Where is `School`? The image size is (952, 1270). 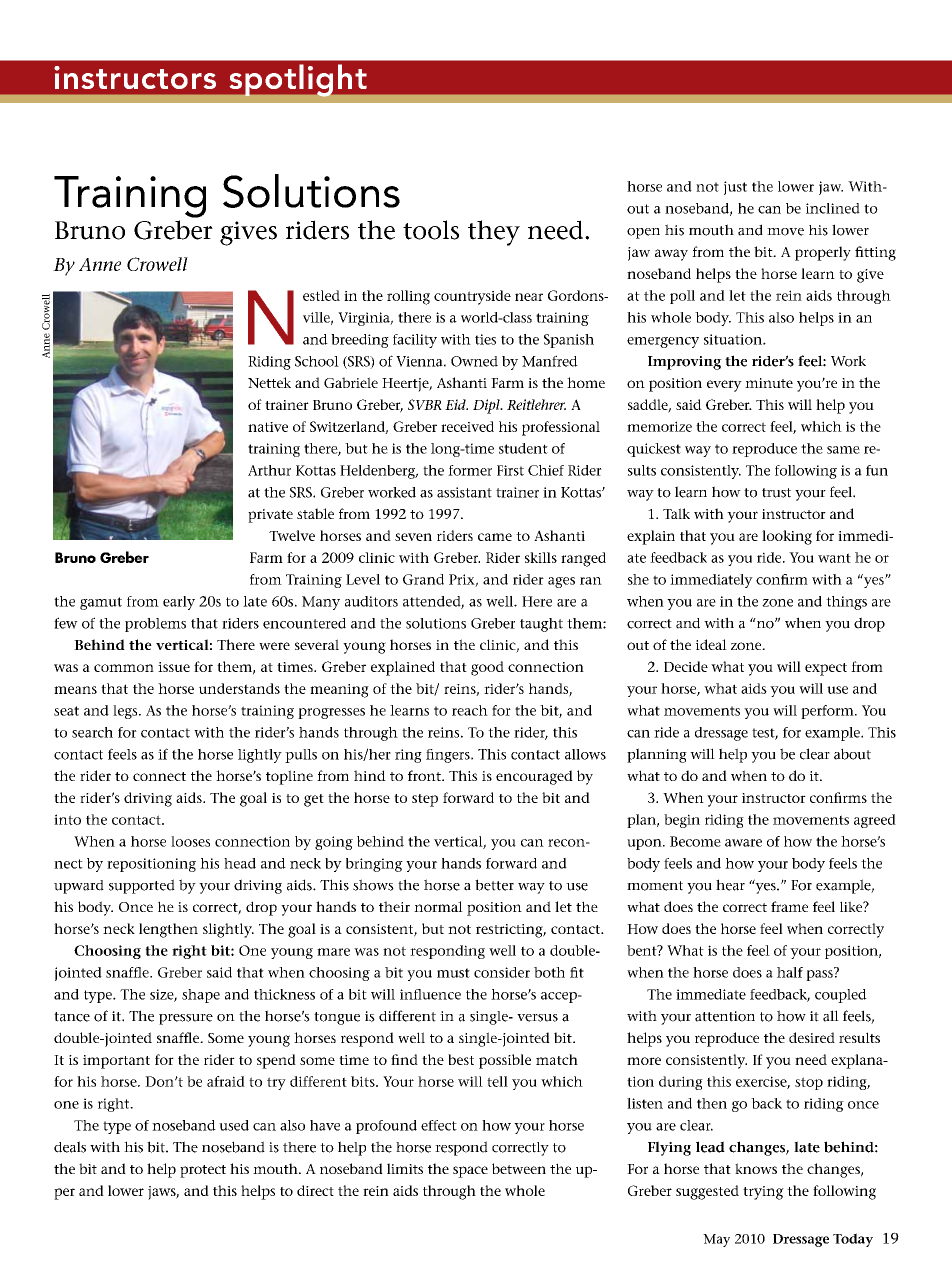
School is located at coordinates (317, 361).
